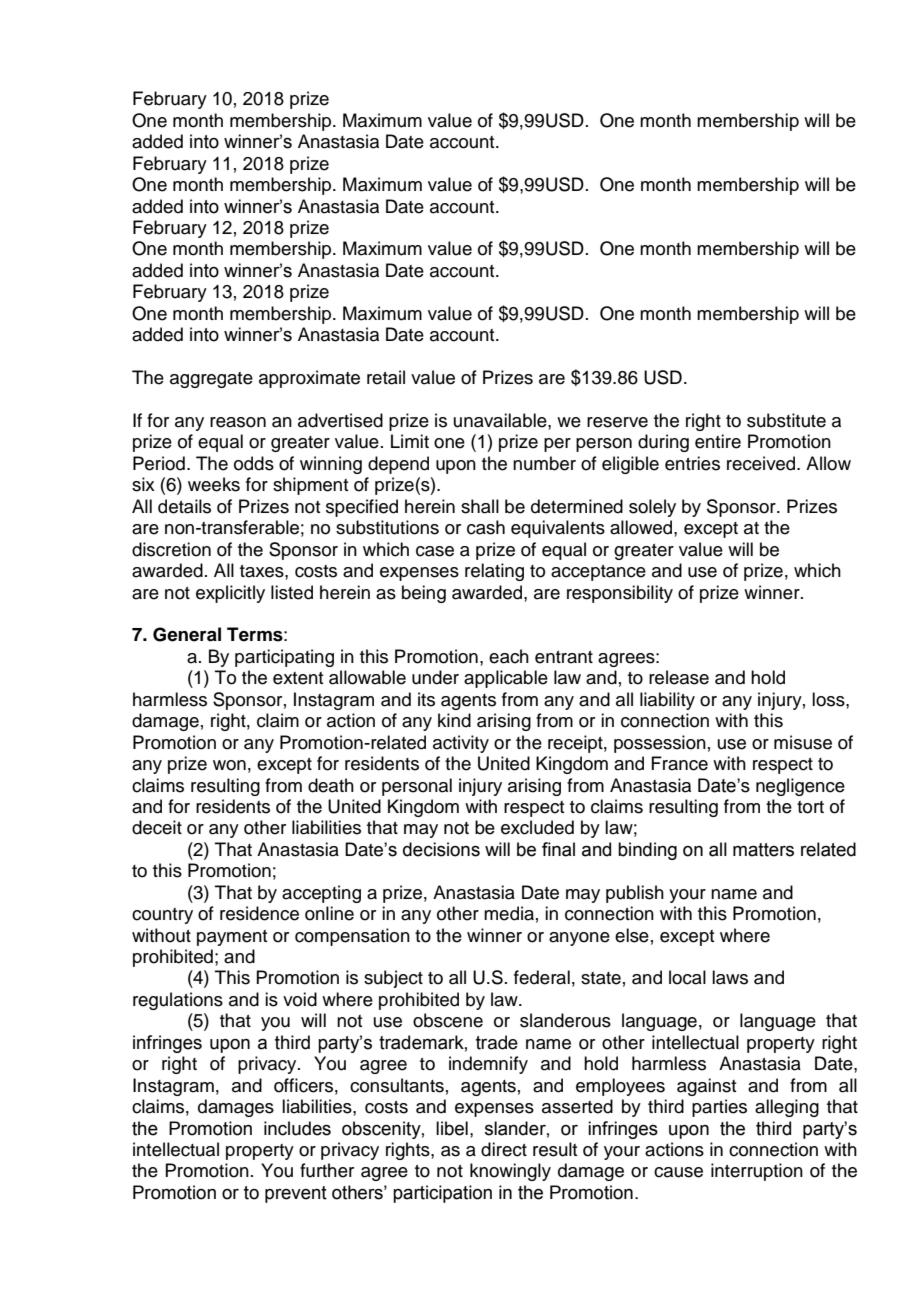 The width and height of the screenshot is (924, 1308). Describe the element at coordinates (461, 744) in the screenshot. I see `activity` at that location.
